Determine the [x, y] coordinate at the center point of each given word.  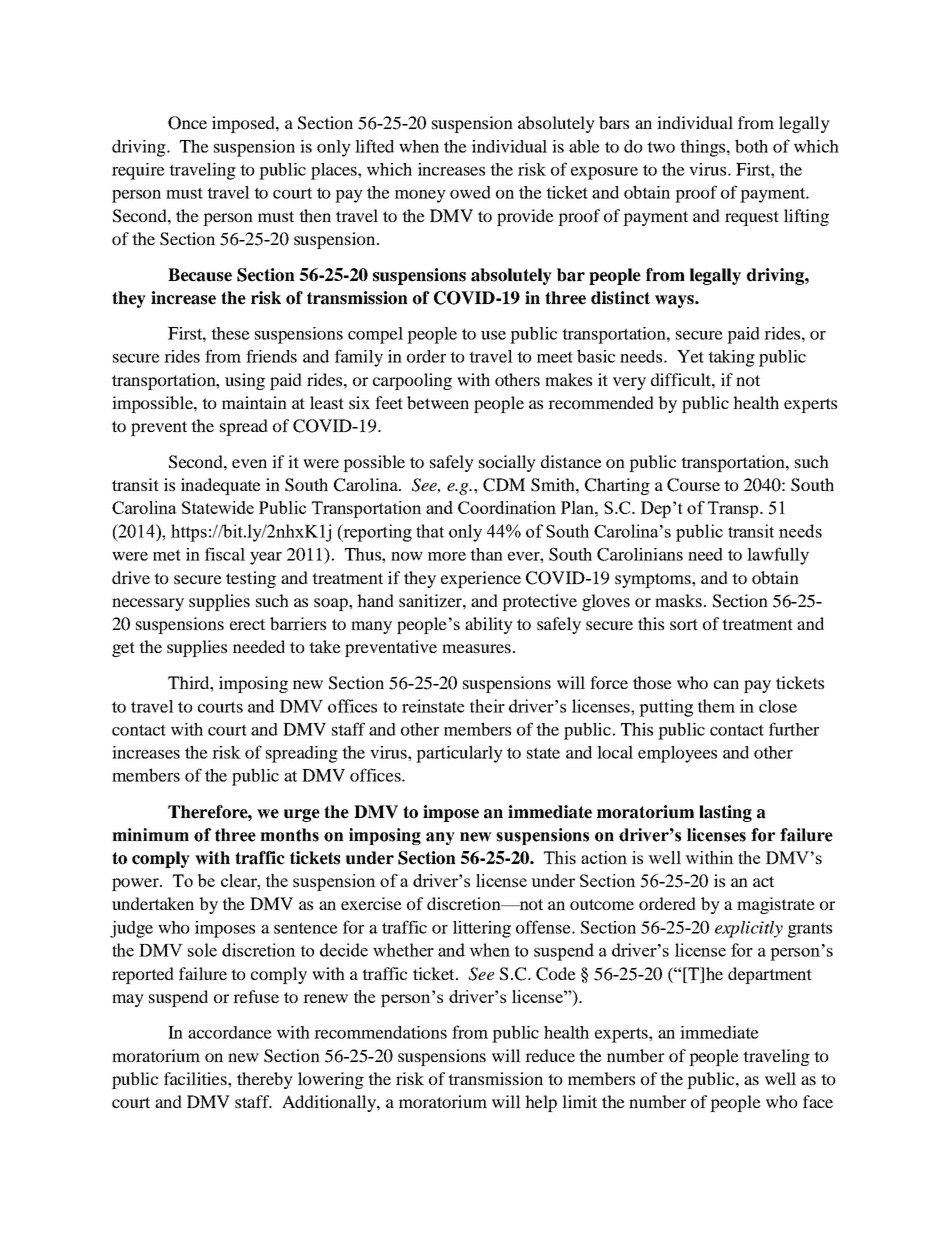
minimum [150, 835]
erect [247, 624]
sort [684, 624]
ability [489, 625]
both [751, 146]
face [818, 1101]
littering [482, 929]
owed [470, 192]
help [541, 1103]
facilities [196, 1078]
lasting [725, 813]
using [245, 381]
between [438, 402]
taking [731, 358]
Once [187, 123]
